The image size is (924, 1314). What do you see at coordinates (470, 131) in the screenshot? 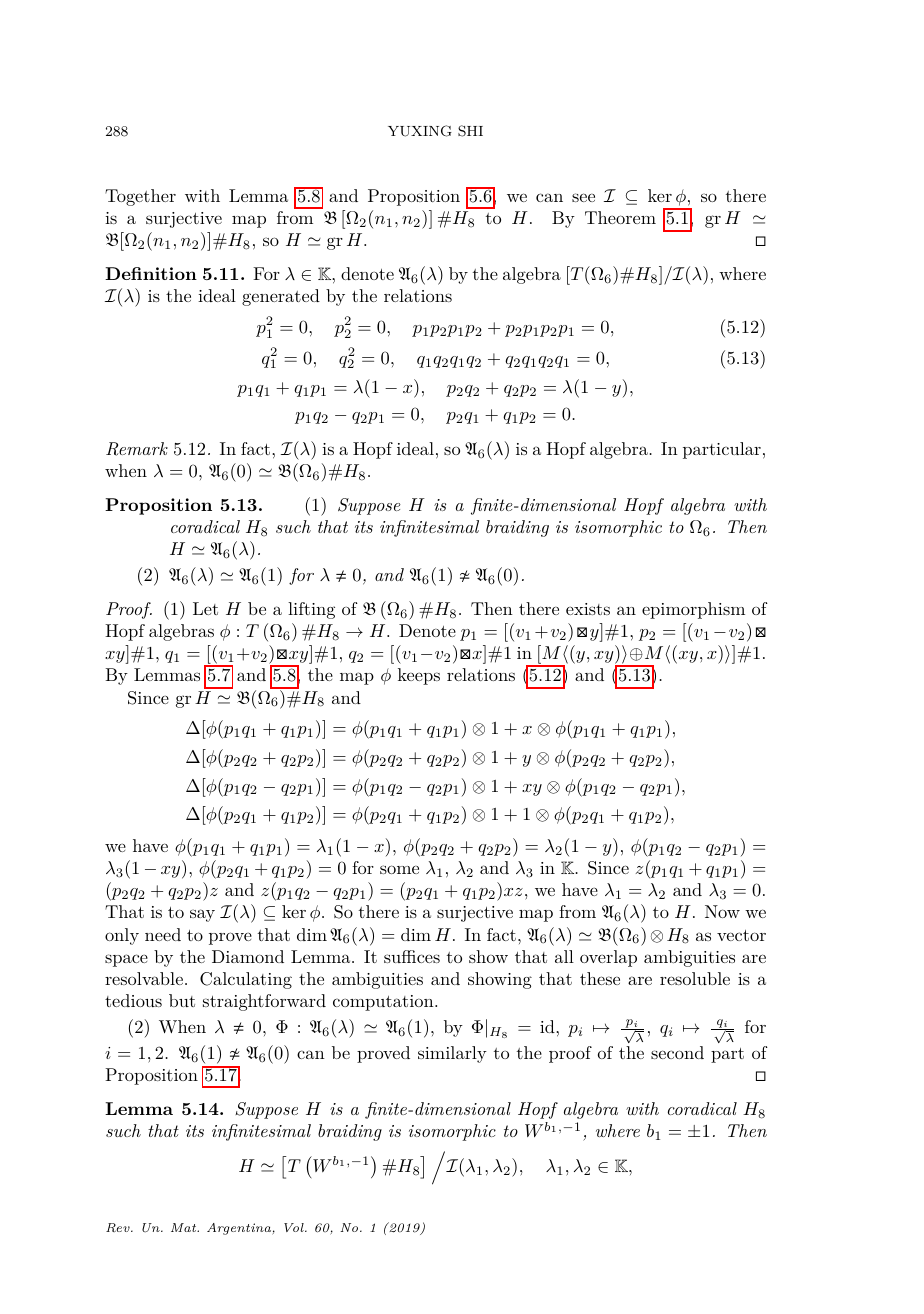
I see `SHI` at bounding box center [470, 131].
